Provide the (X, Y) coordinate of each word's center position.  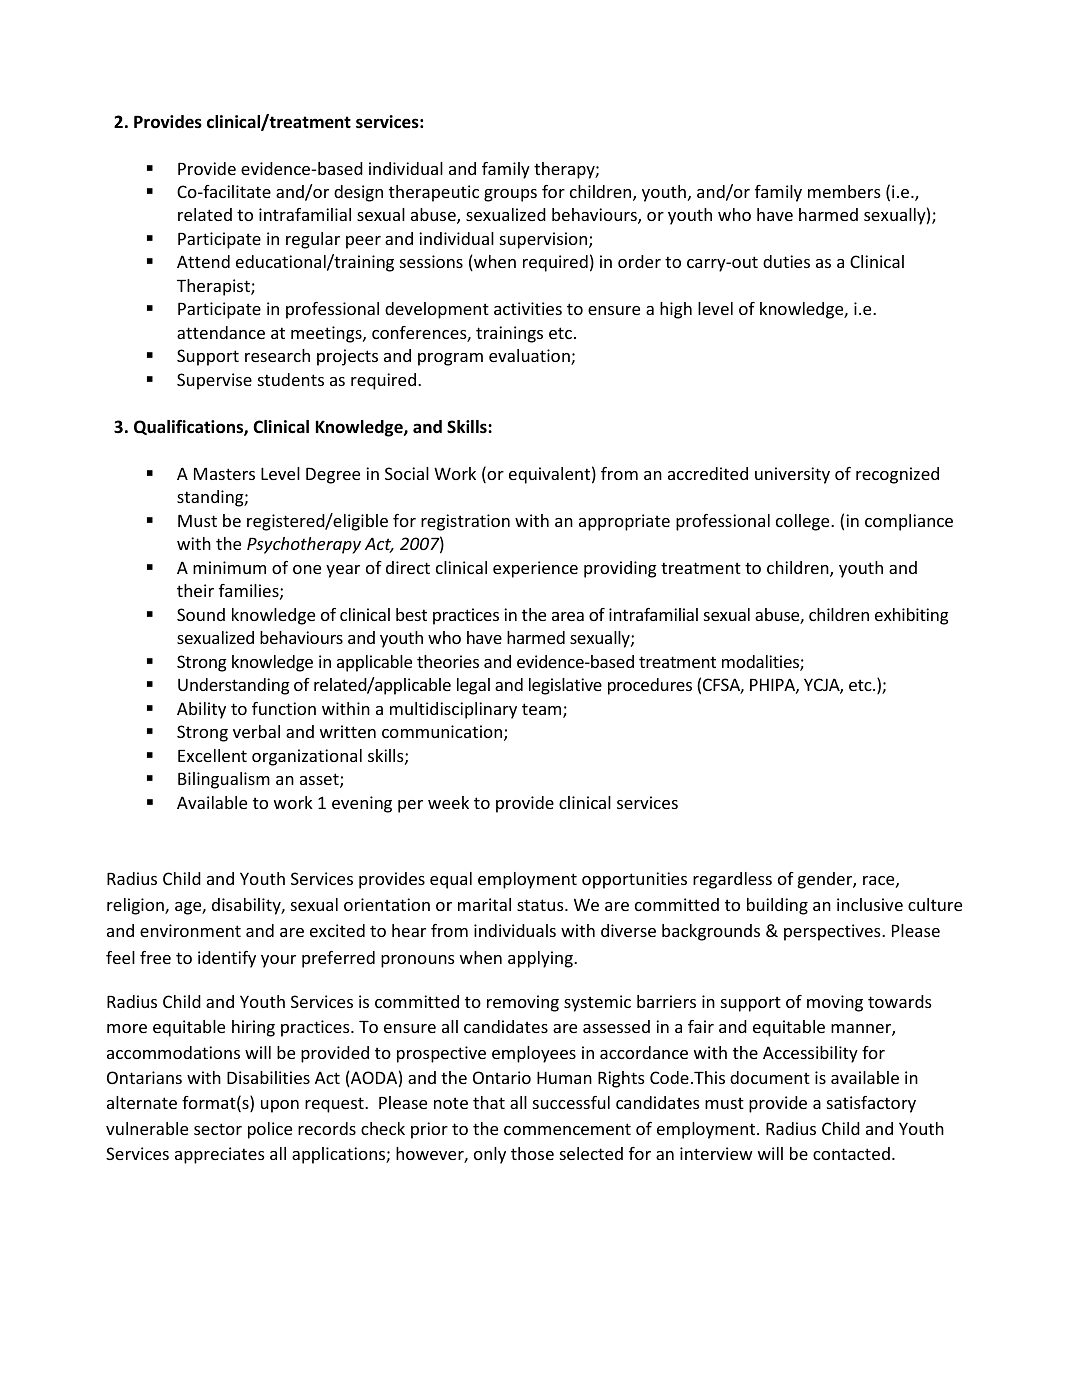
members (844, 191)
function (284, 708)
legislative (565, 686)
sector (218, 1129)
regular (313, 240)
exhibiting (912, 616)
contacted (851, 1153)
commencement (567, 1129)
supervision (545, 240)
